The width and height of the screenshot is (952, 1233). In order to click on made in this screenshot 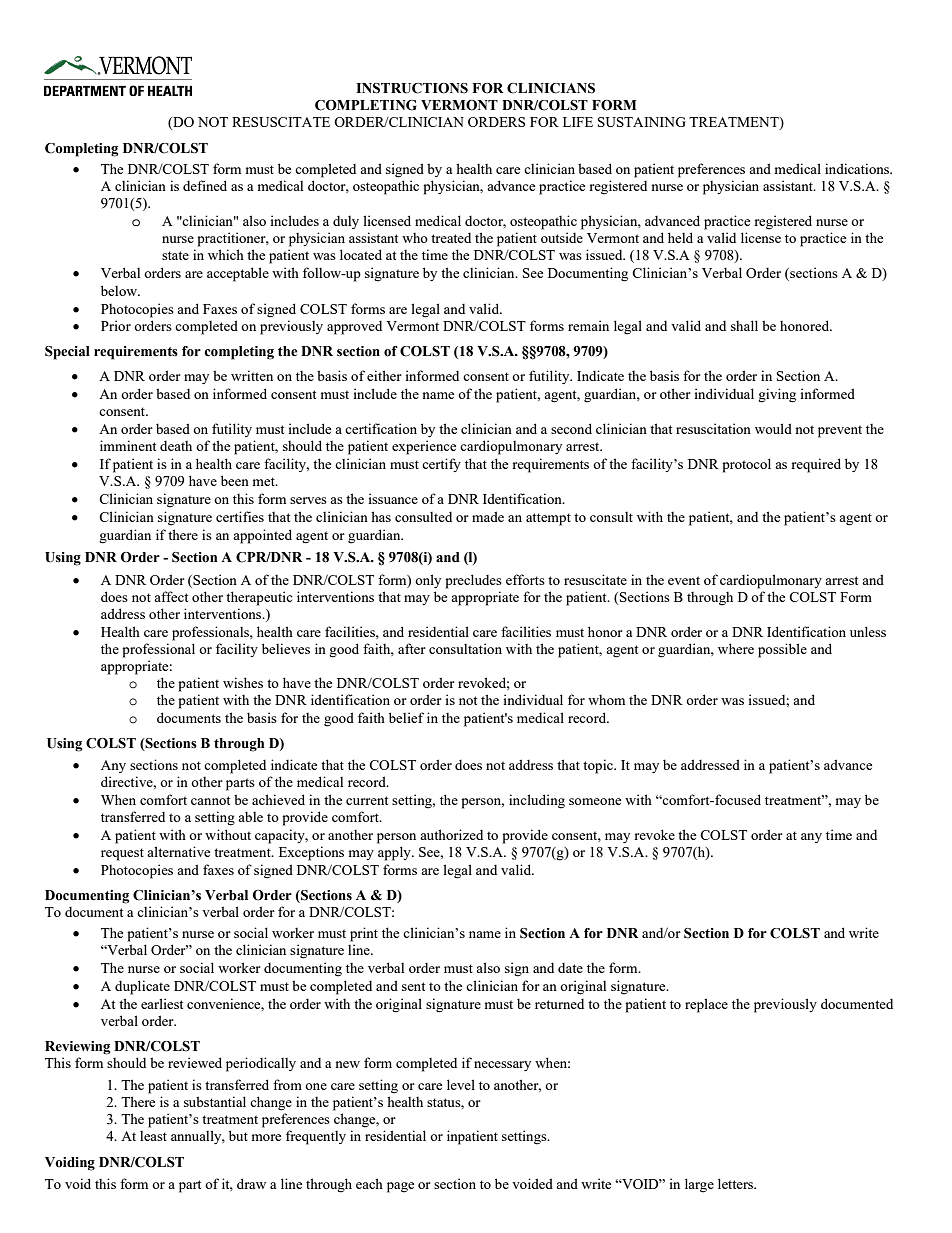, I will do `click(488, 516)`.
